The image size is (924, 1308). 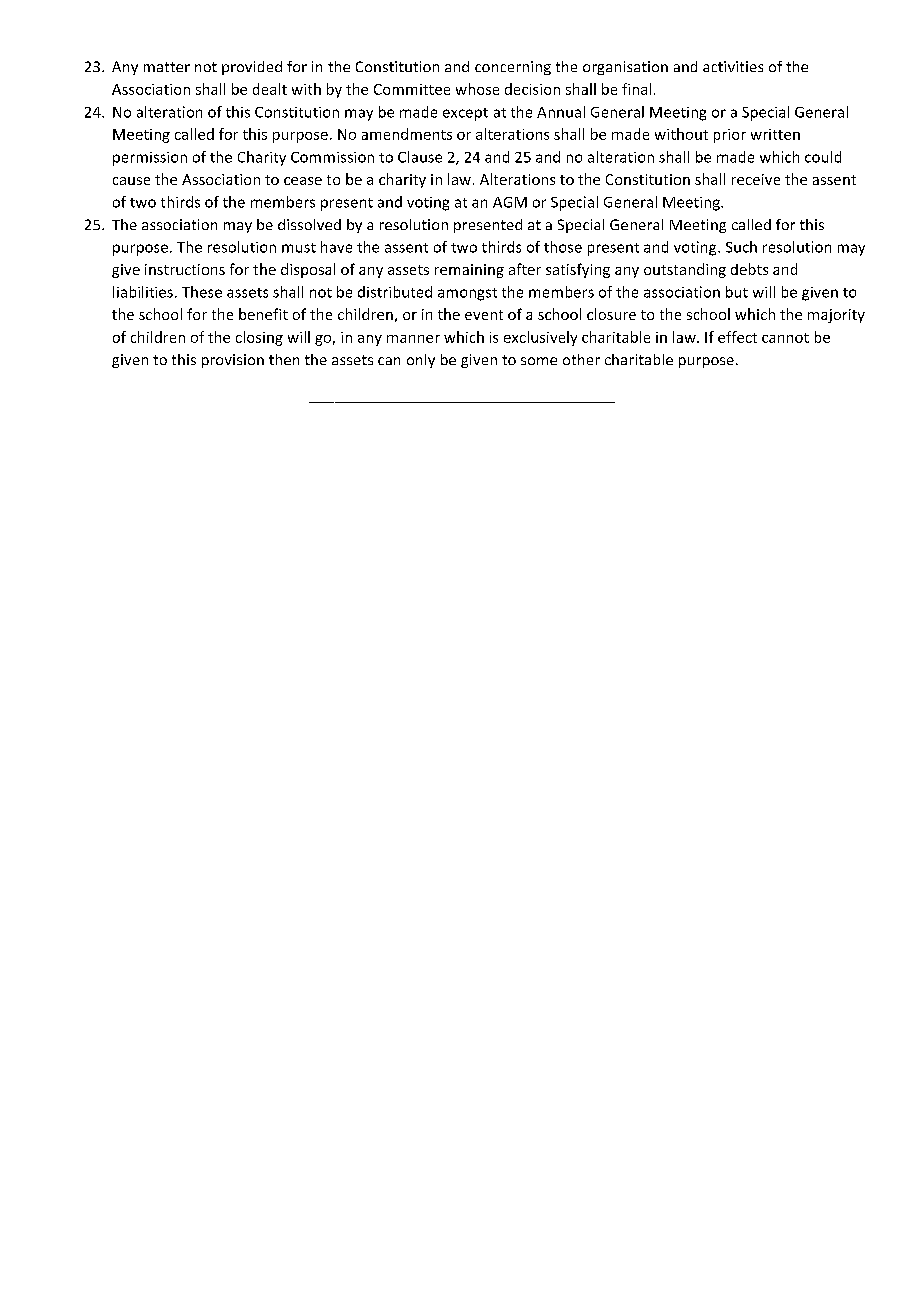 What do you see at coordinates (741, 247) in the screenshot?
I see `Such` at bounding box center [741, 247].
